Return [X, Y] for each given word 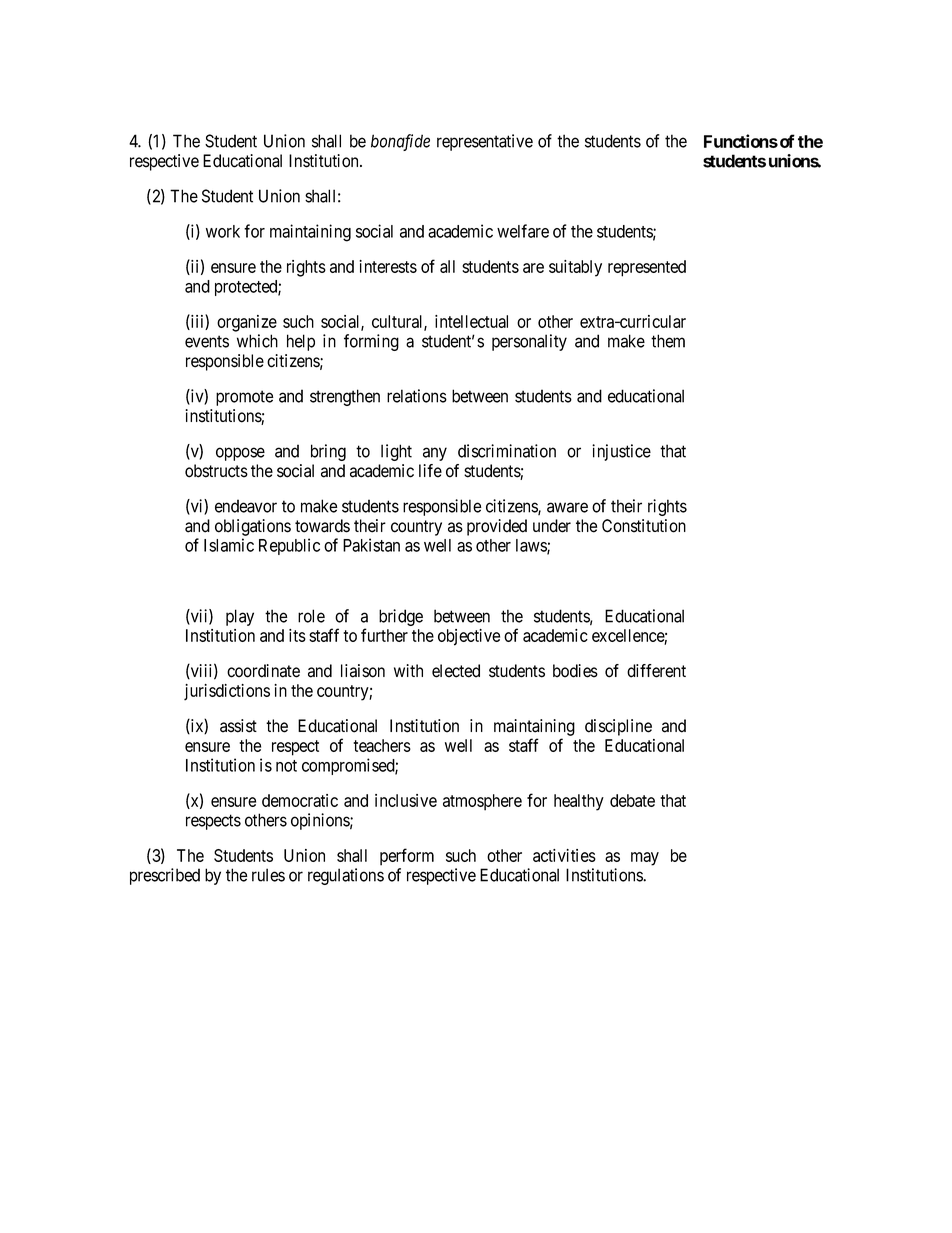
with [408, 670]
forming [371, 342]
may [645, 859]
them [668, 341]
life [430, 471]
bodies [575, 671]
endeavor [246, 506]
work [223, 231]
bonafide [400, 142]
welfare [523, 231]
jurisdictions [227, 692]
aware [567, 507]
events [207, 341]
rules [268, 875]
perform [407, 857]
